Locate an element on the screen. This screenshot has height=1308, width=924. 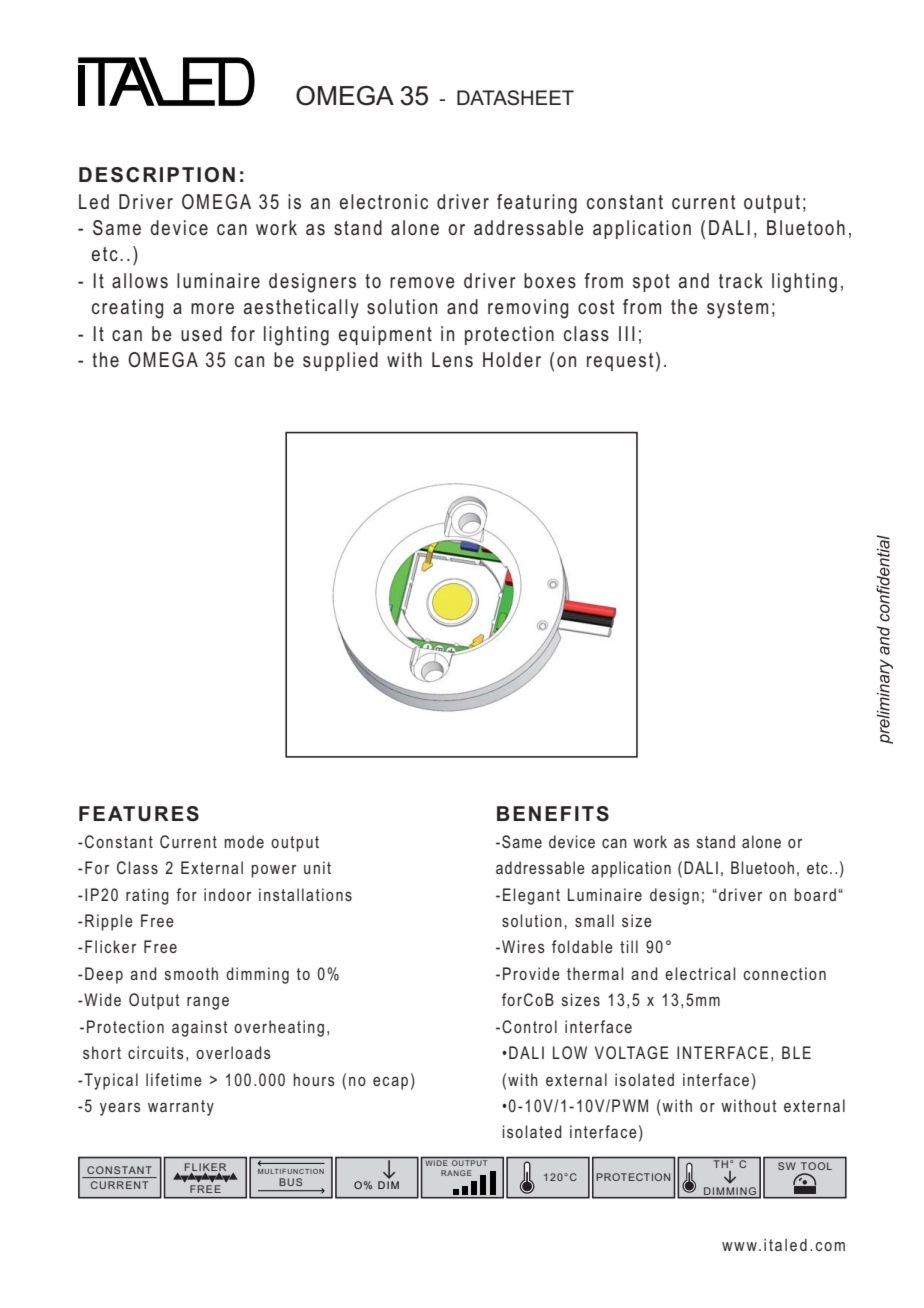
FEATURES is located at coordinates (139, 814).
